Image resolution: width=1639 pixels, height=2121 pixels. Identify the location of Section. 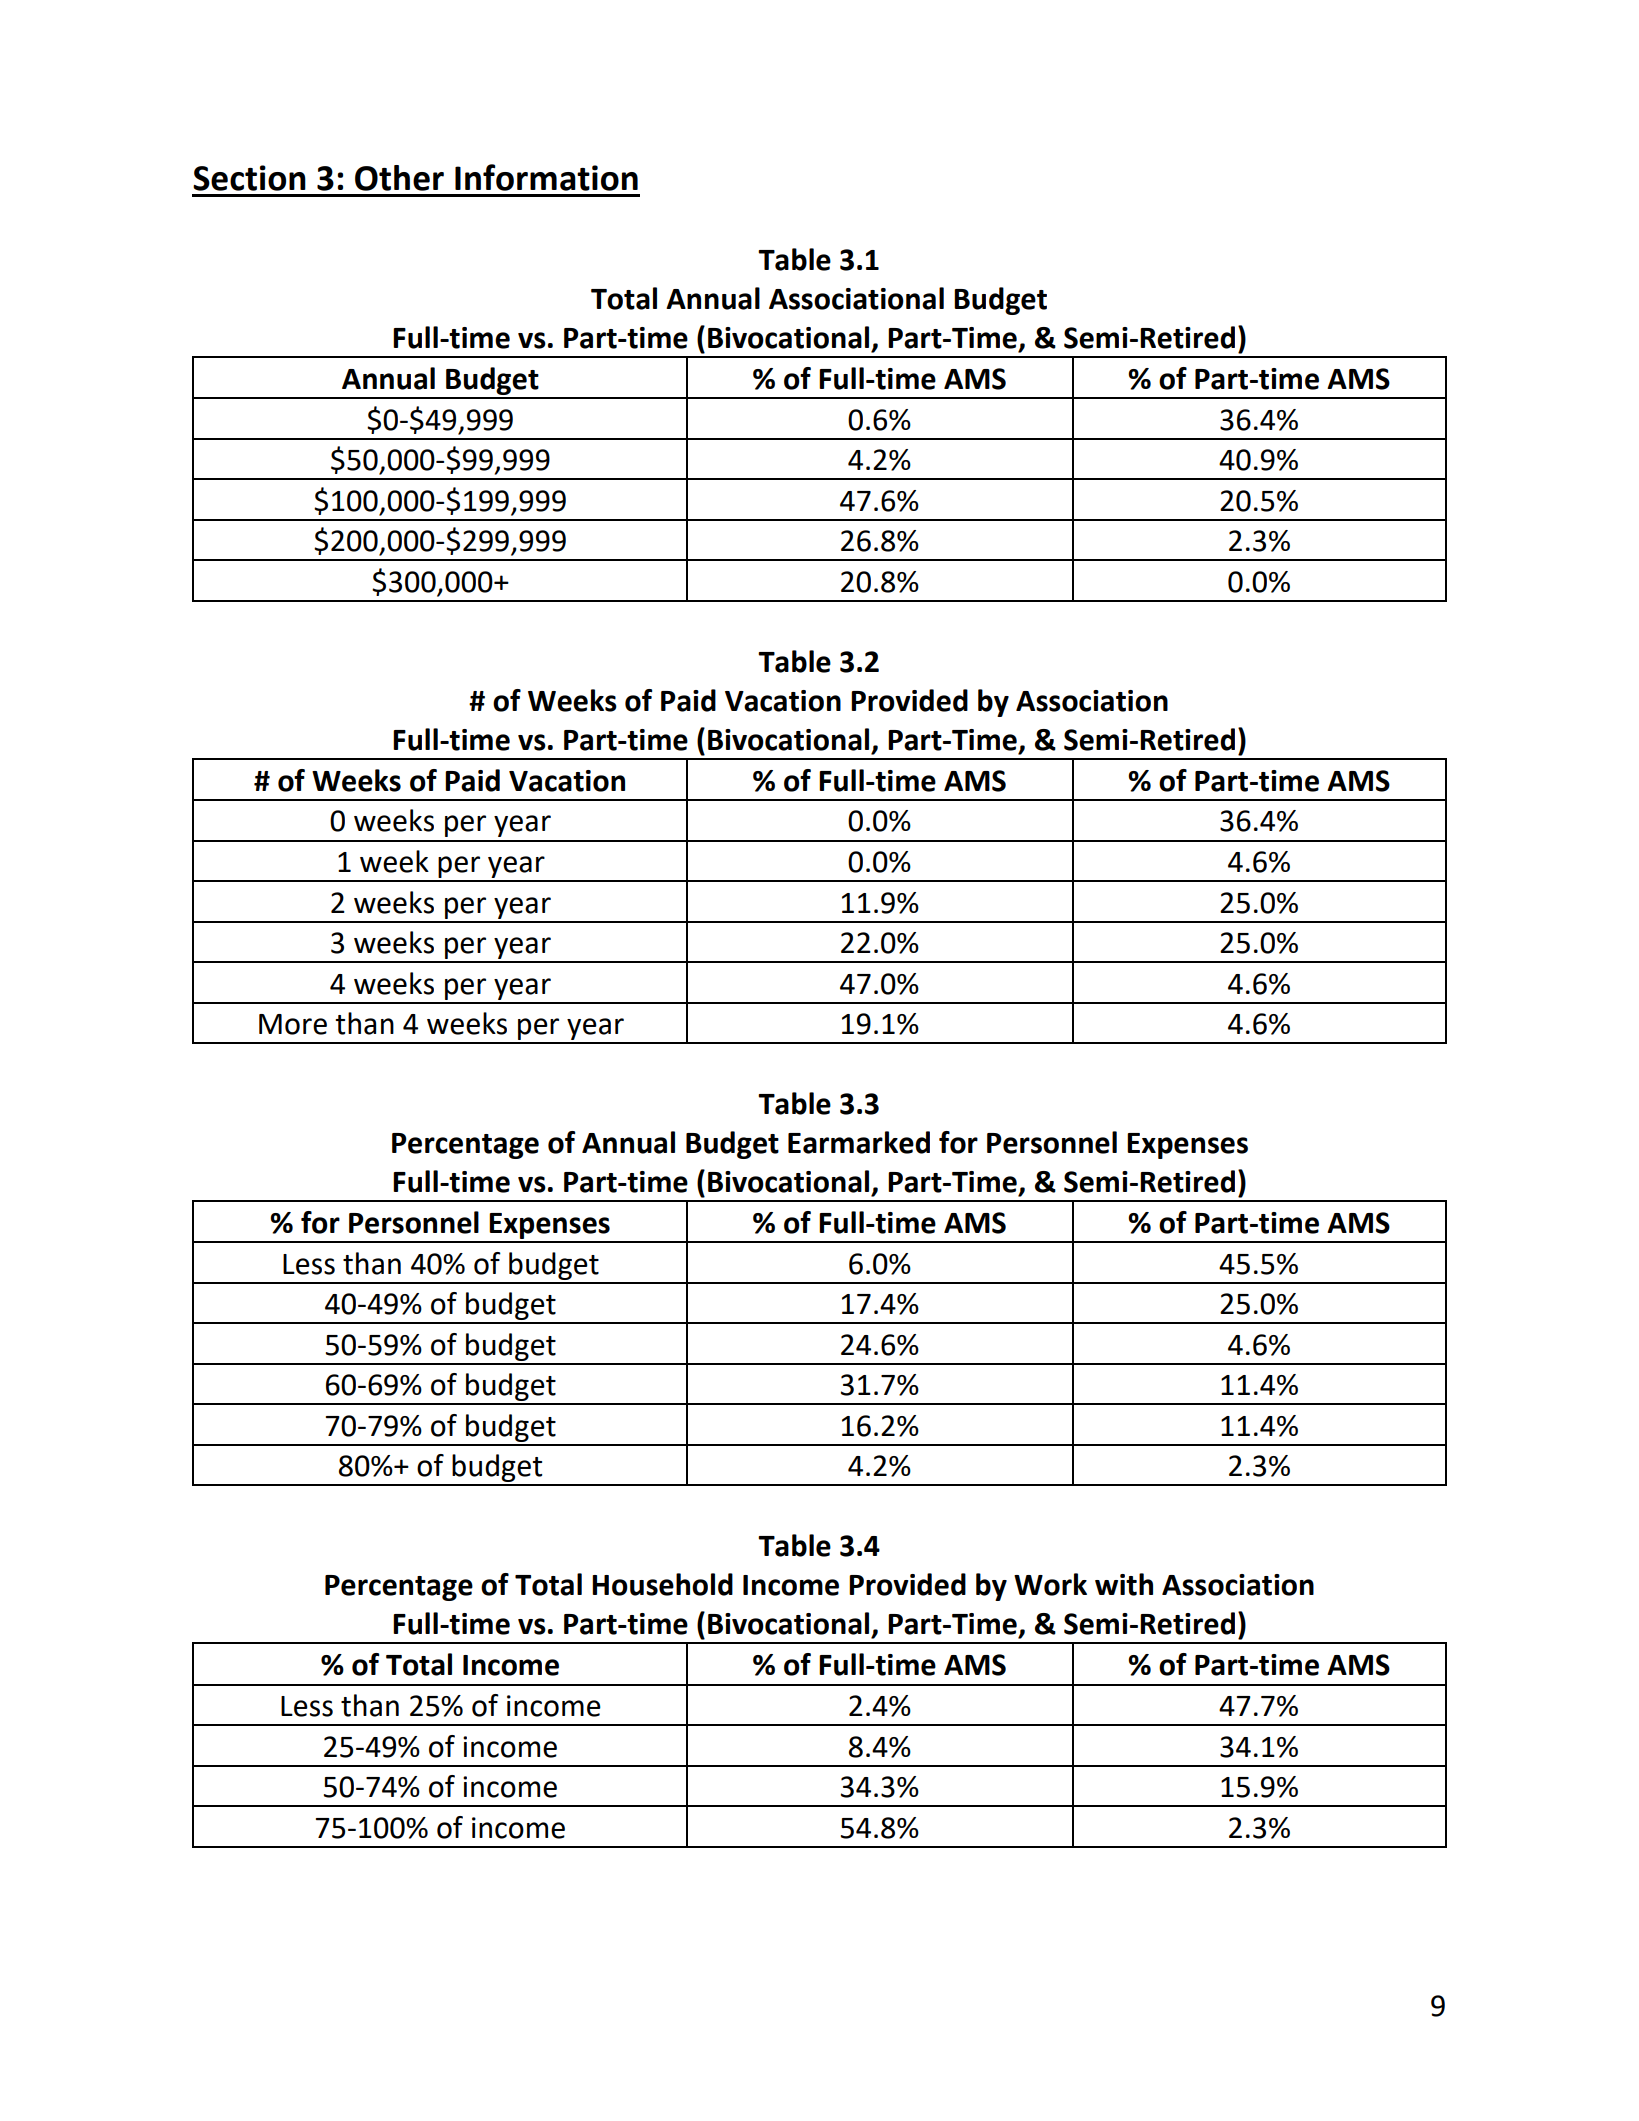
(249, 178).
